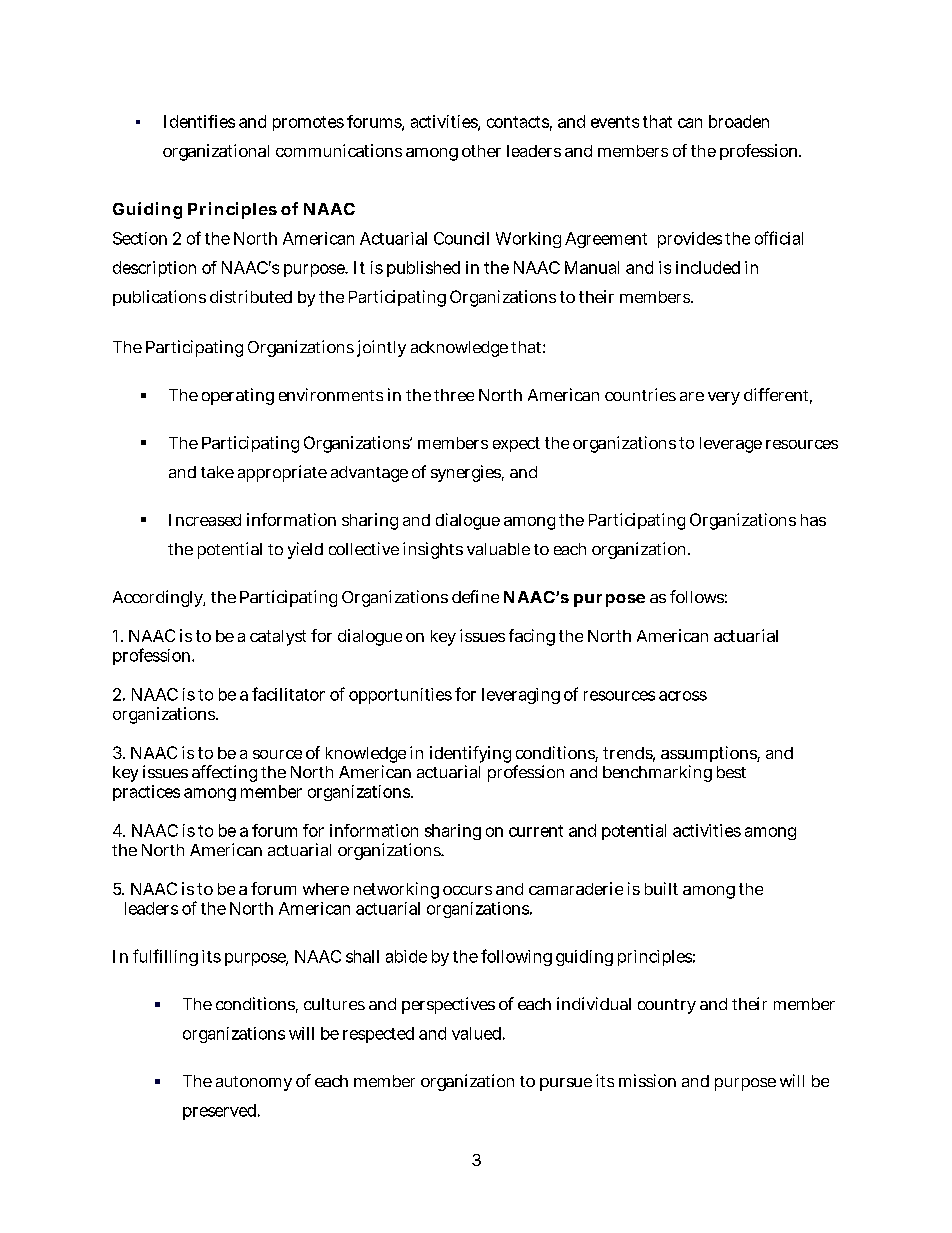 This screenshot has height=1233, width=952. Describe the element at coordinates (566, 1084) in the screenshot. I see `pursue` at that location.
